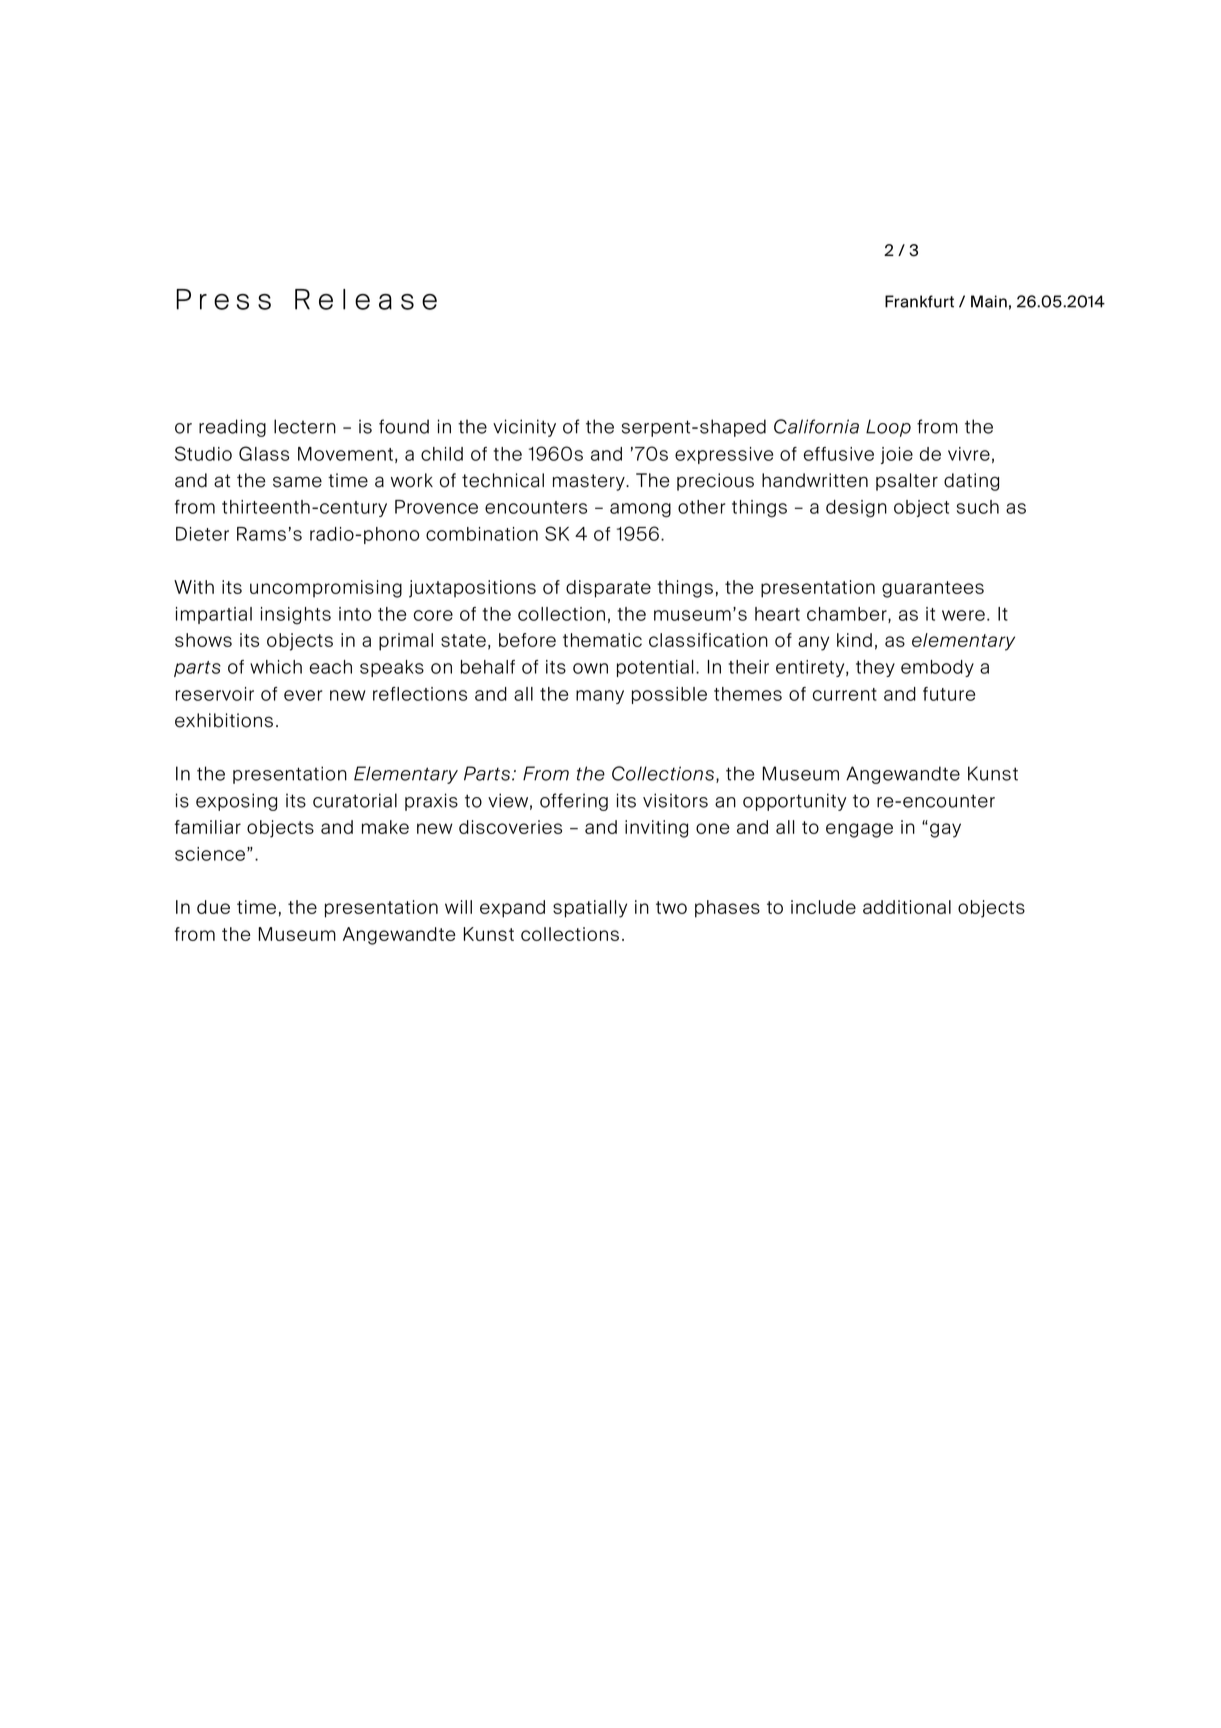 The image size is (1221, 1728). Describe the element at coordinates (848, 615) in the screenshot. I see `chamber` at that location.
